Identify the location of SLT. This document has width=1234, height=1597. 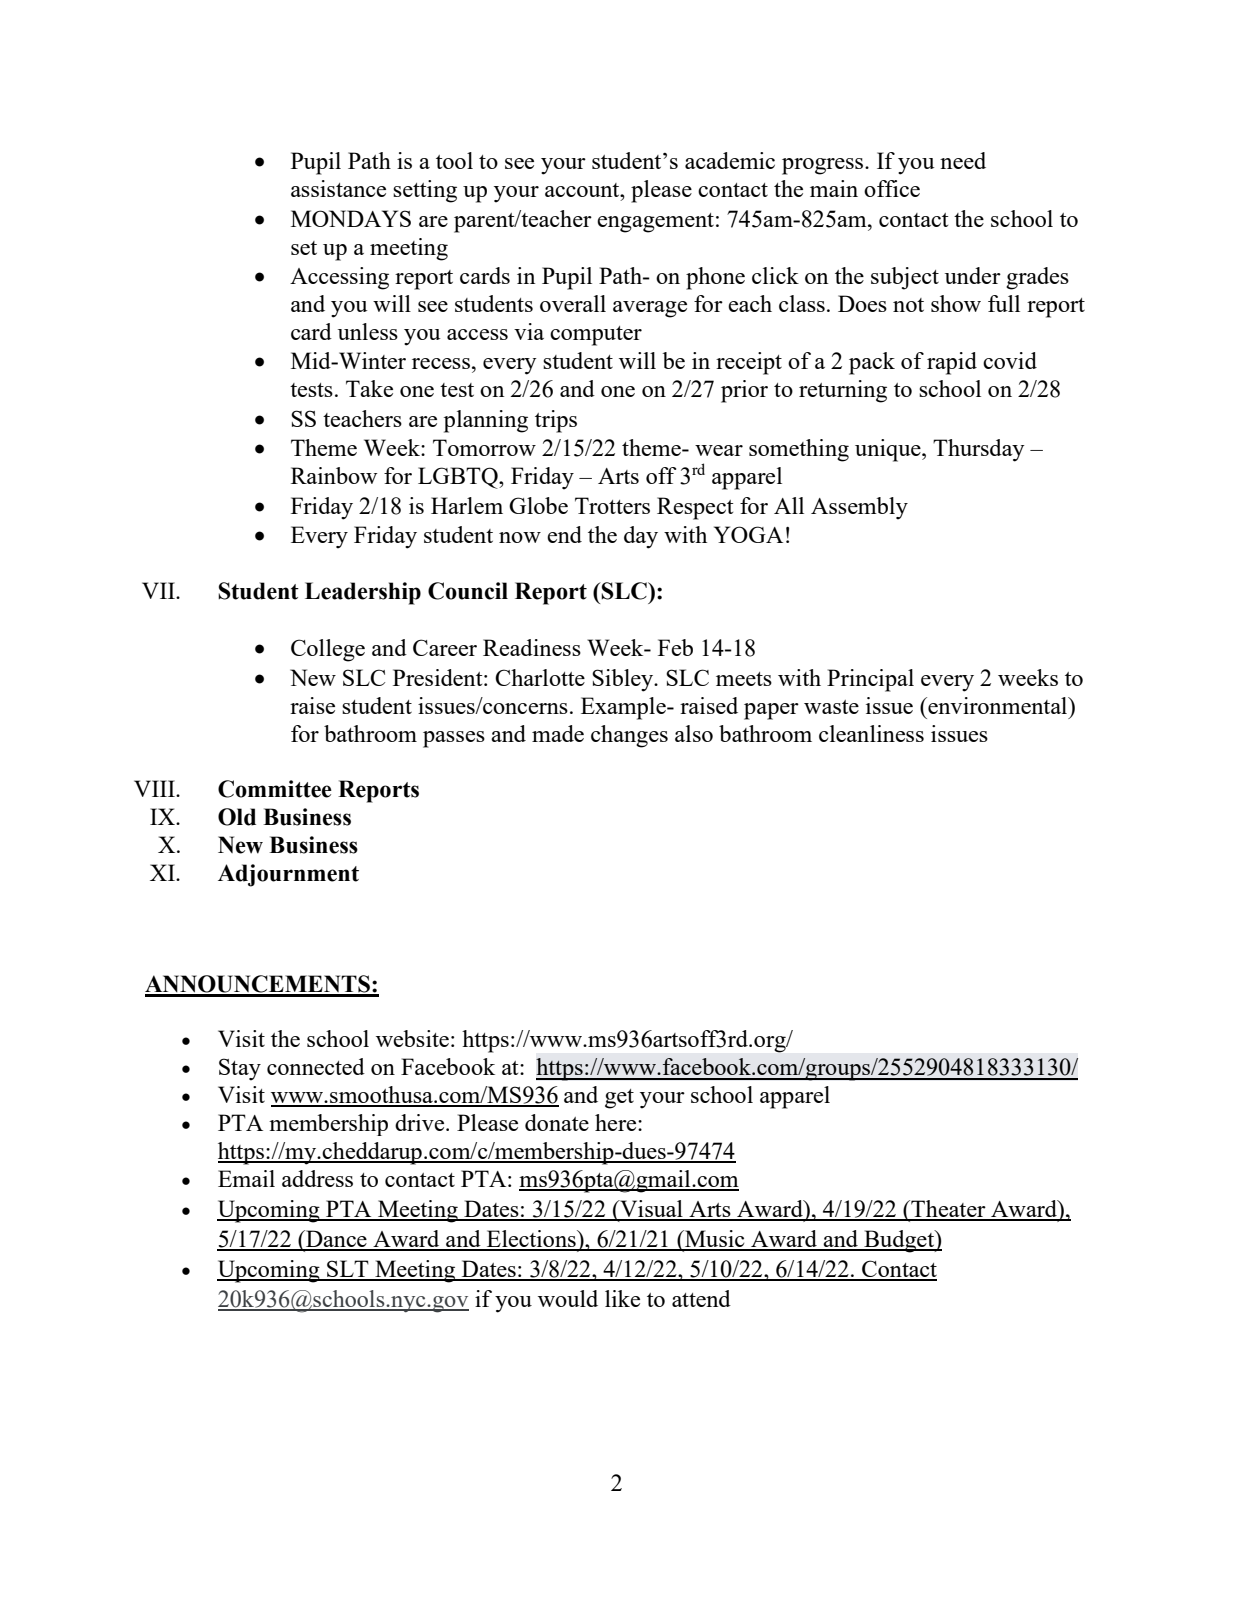
(348, 1270).
